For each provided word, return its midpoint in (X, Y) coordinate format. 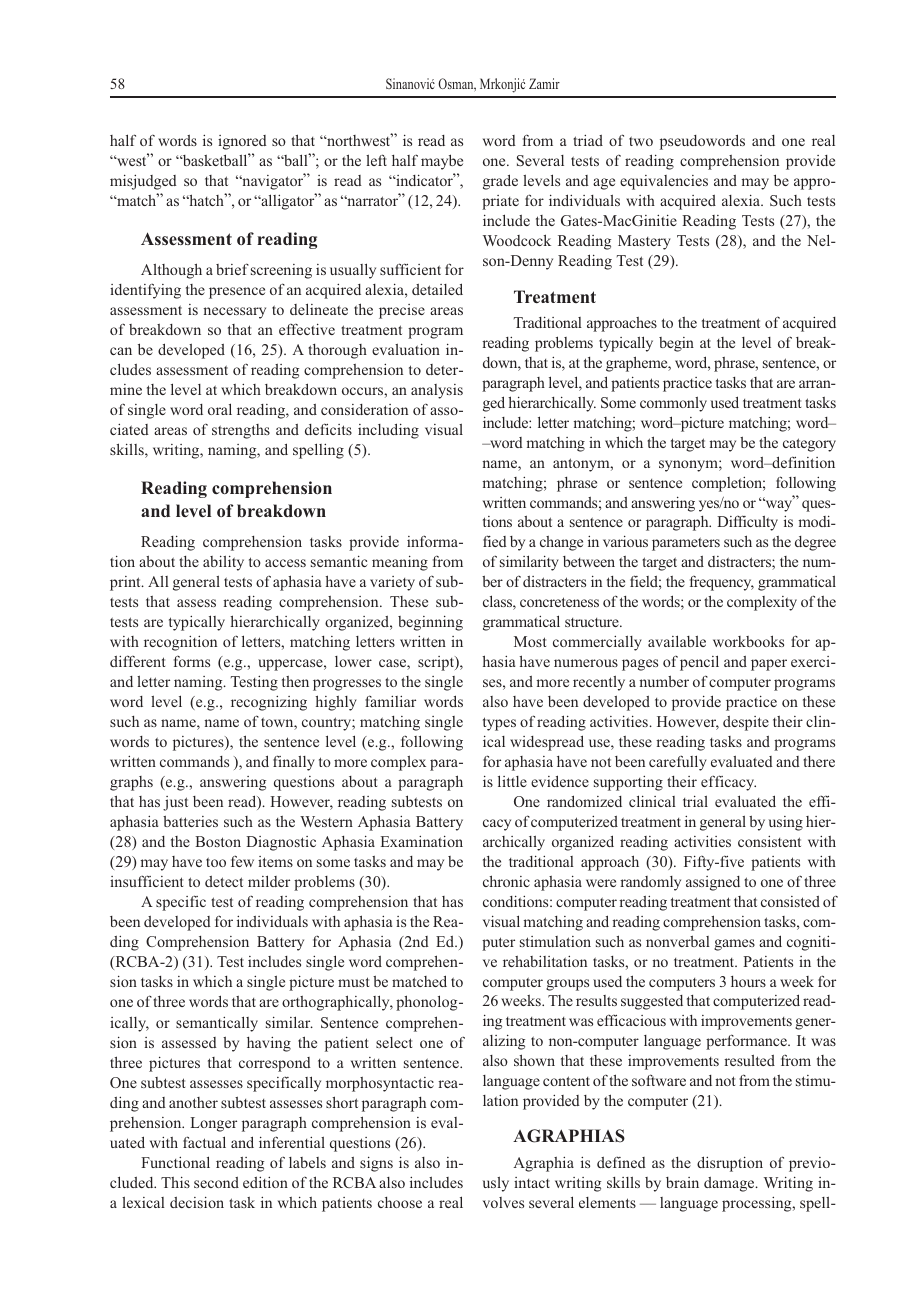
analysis (437, 391)
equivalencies (664, 182)
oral (220, 409)
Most (530, 641)
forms (192, 661)
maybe (442, 162)
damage (730, 1184)
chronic (506, 881)
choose (400, 1202)
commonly (673, 404)
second (216, 1182)
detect (224, 881)
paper (769, 665)
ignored (242, 142)
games (734, 945)
